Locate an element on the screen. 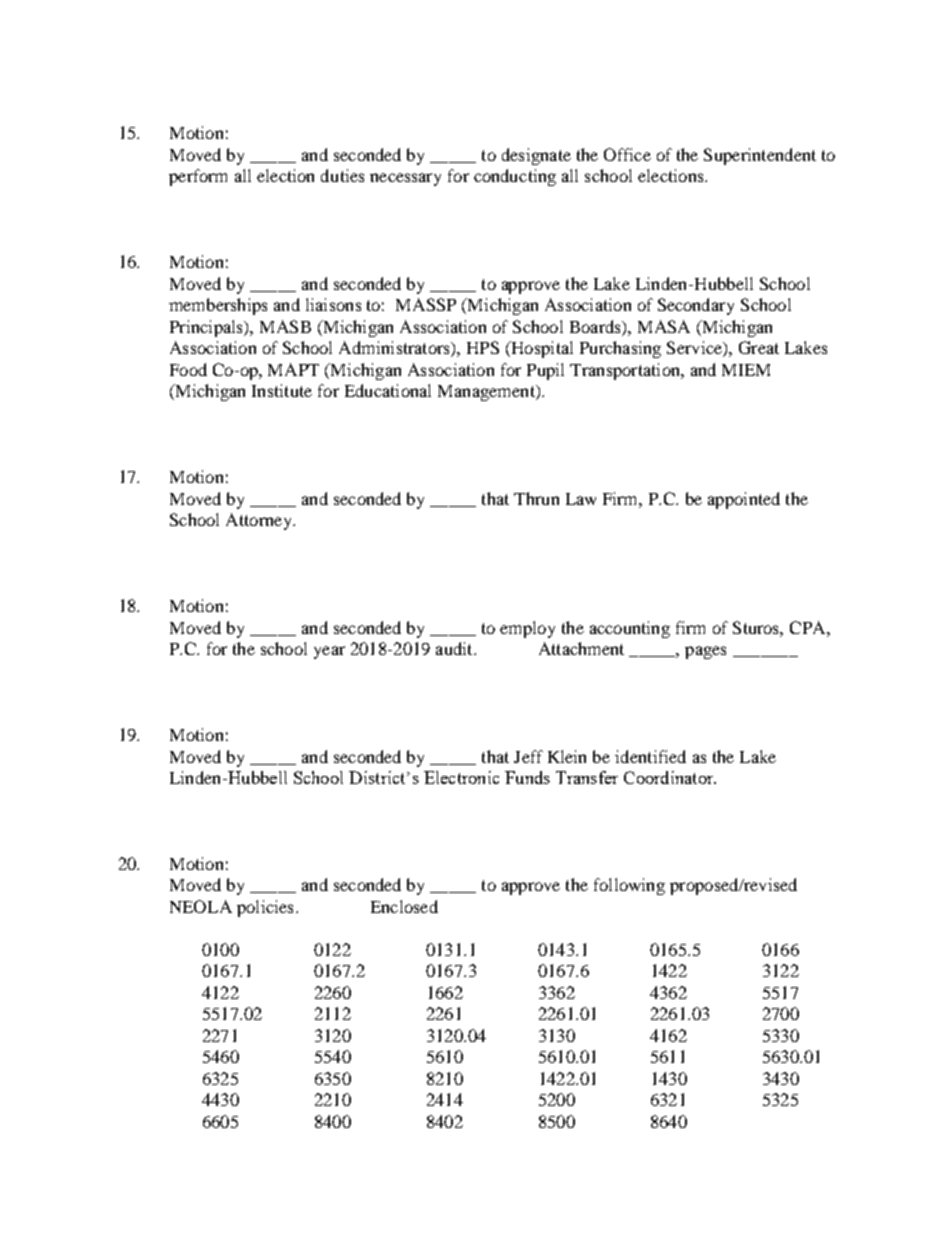 The width and height of the screenshot is (952, 1233). policies is located at coordinates (265, 908).
